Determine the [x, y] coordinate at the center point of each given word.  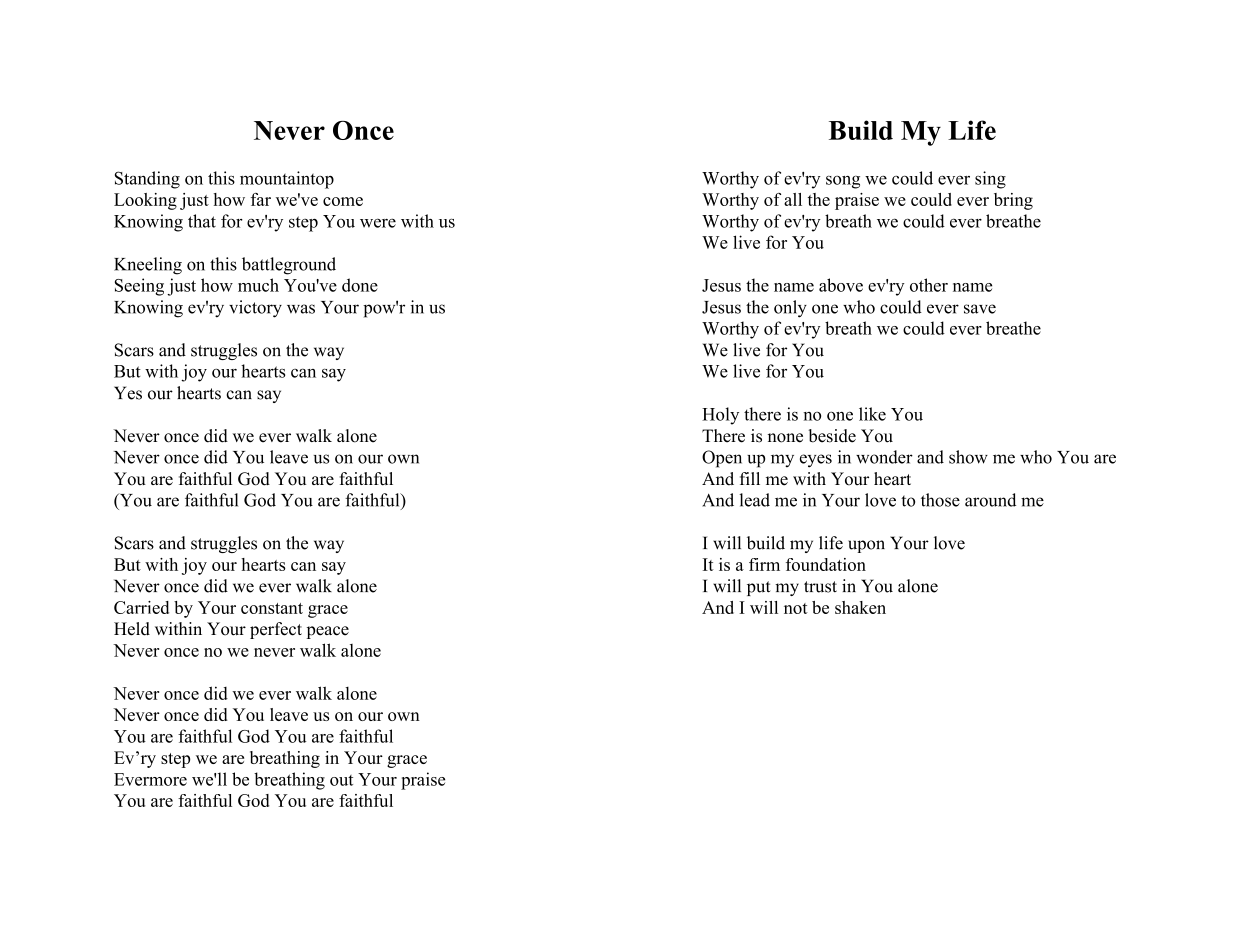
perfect [276, 630]
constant [272, 608]
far [261, 199]
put [759, 588]
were [378, 223]
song [843, 182]
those [940, 500]
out [341, 780]
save [980, 309]
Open [722, 459]
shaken [860, 607]
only [790, 309]
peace [327, 632]
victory [255, 309]
